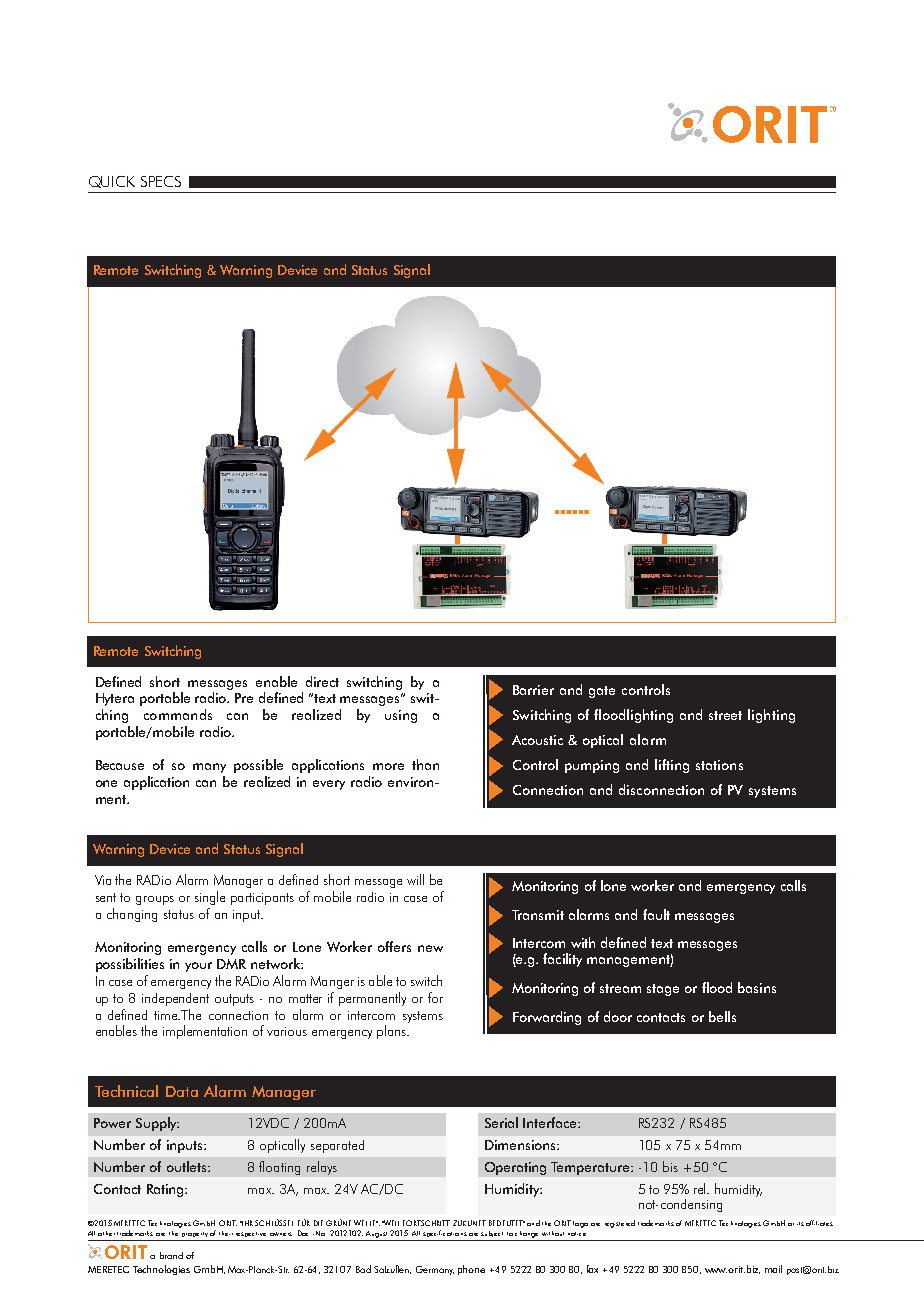 The height and width of the screenshot is (1308, 924). Describe the element at coordinates (161, 181) in the screenshot. I see `SPECS` at that location.
